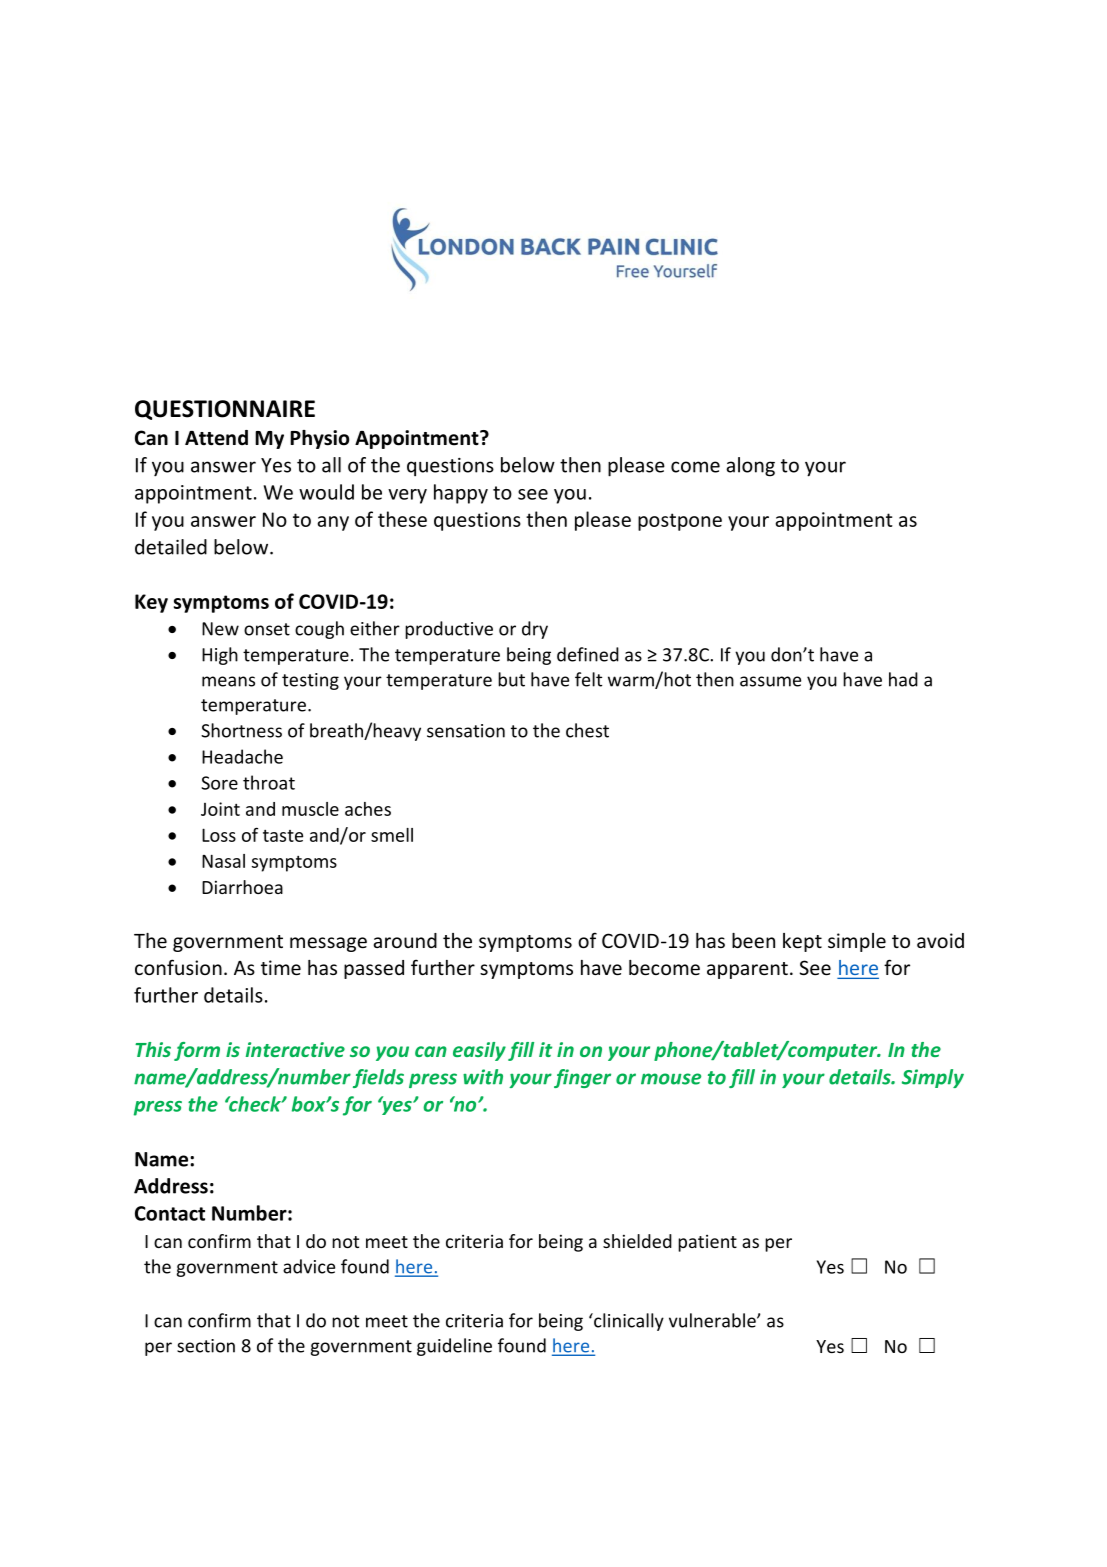  Describe the element at coordinates (242, 887) in the document. I see `Diarrhoea` at that location.
